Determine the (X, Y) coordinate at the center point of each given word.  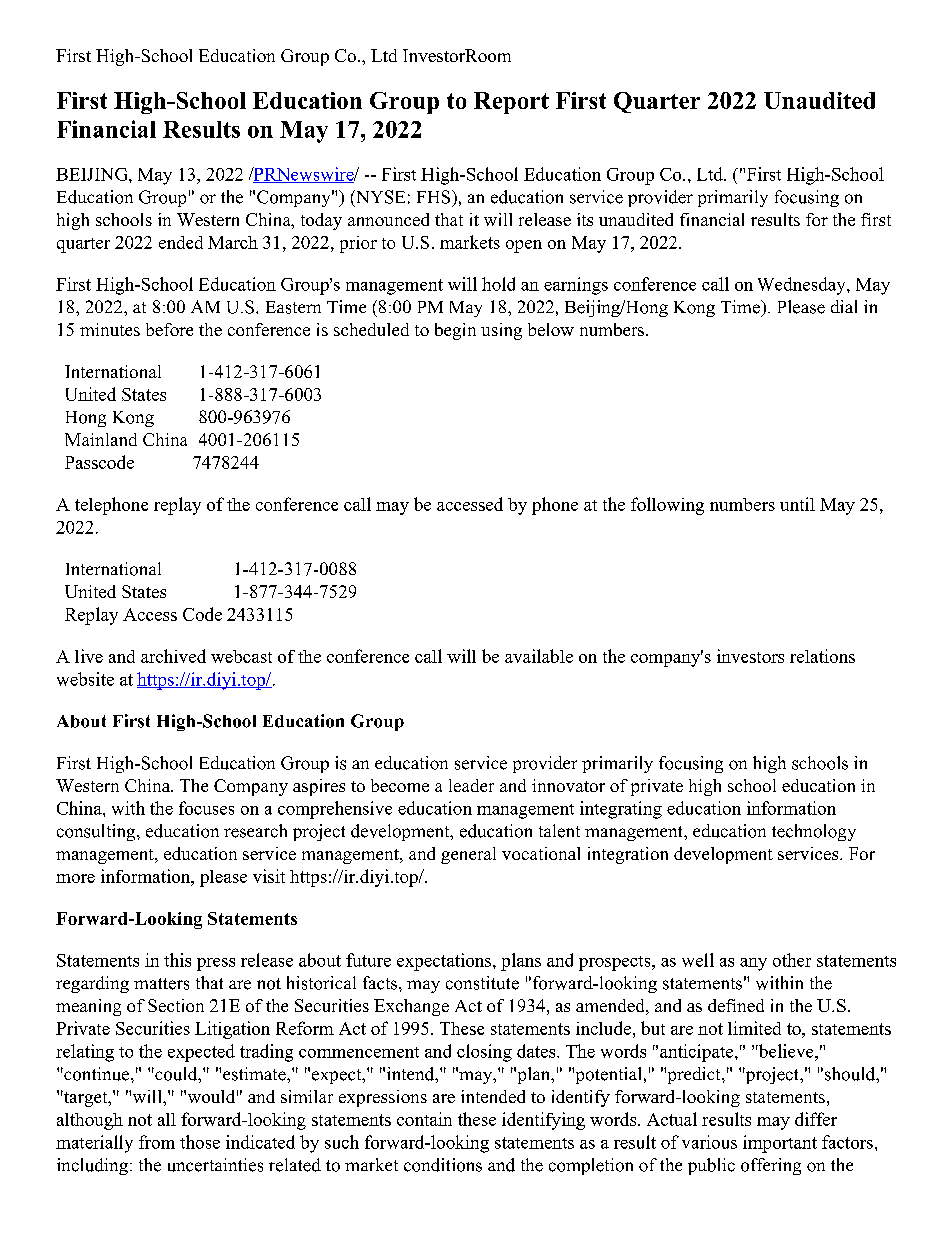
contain (424, 1119)
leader (471, 785)
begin (455, 331)
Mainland (101, 439)
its (585, 219)
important (780, 1144)
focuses (206, 808)
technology (814, 832)
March (233, 242)
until (797, 504)
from (157, 1142)
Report (511, 103)
